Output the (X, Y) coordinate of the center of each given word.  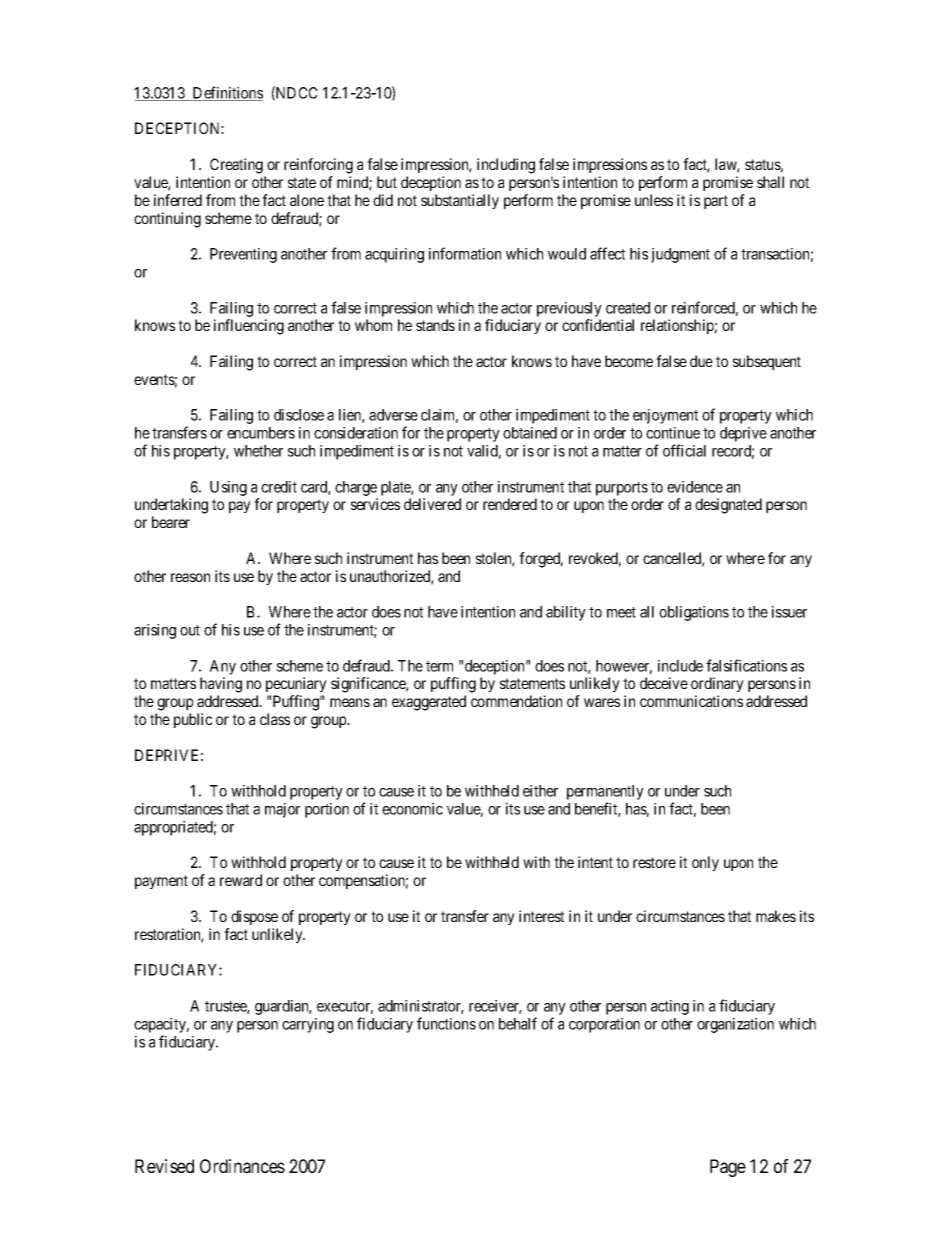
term (439, 666)
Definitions (227, 93)
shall (770, 182)
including (506, 166)
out (190, 630)
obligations (694, 613)
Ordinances (242, 1166)
